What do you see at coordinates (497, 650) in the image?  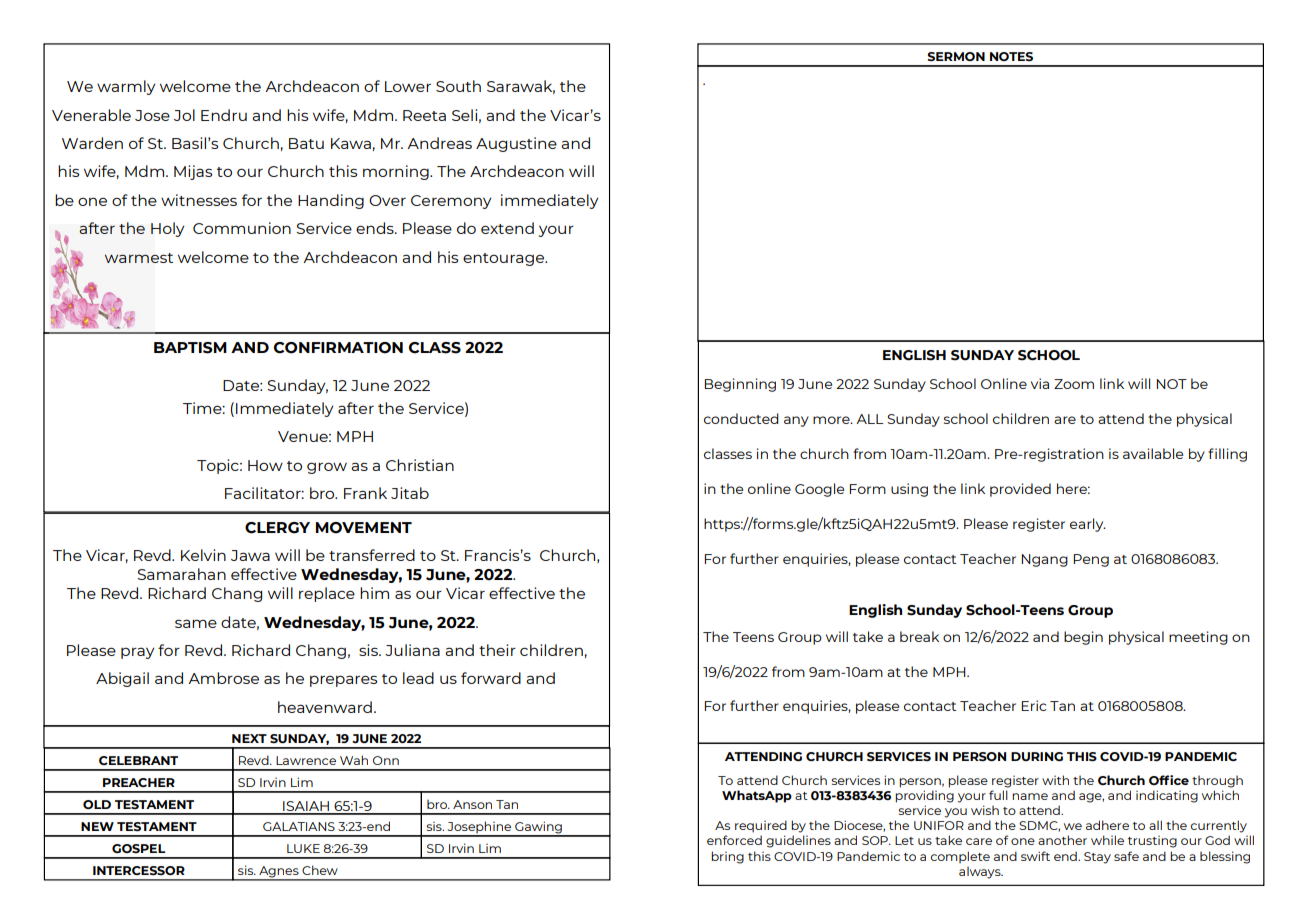 I see `their` at bounding box center [497, 650].
